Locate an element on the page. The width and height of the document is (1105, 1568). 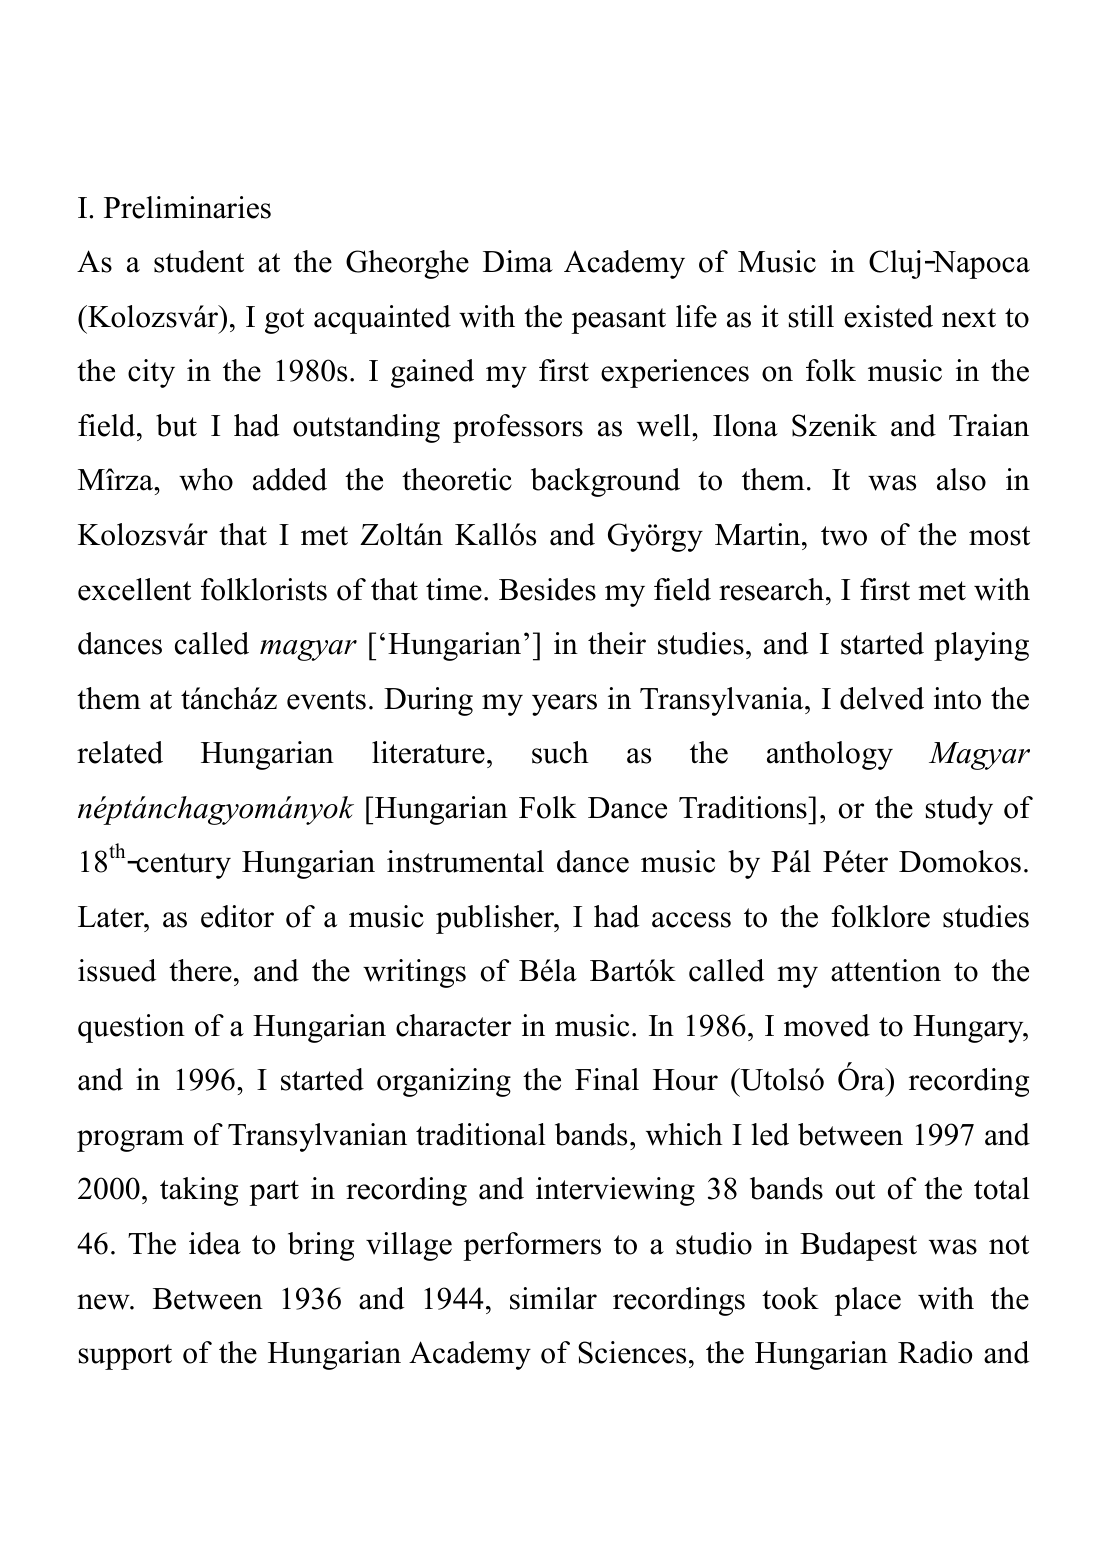
Dima is located at coordinates (518, 261).
